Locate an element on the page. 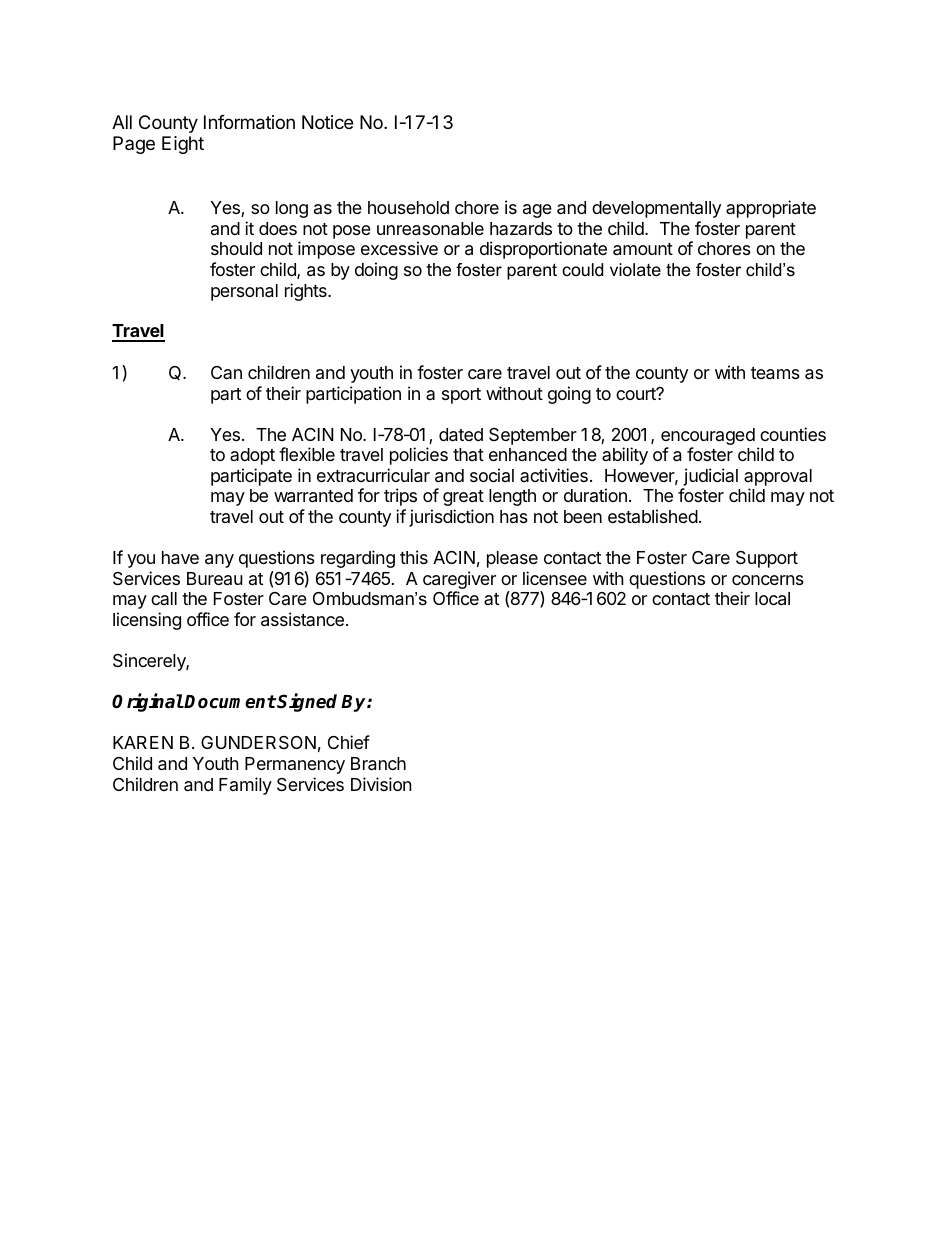  Eight is located at coordinates (183, 145).
